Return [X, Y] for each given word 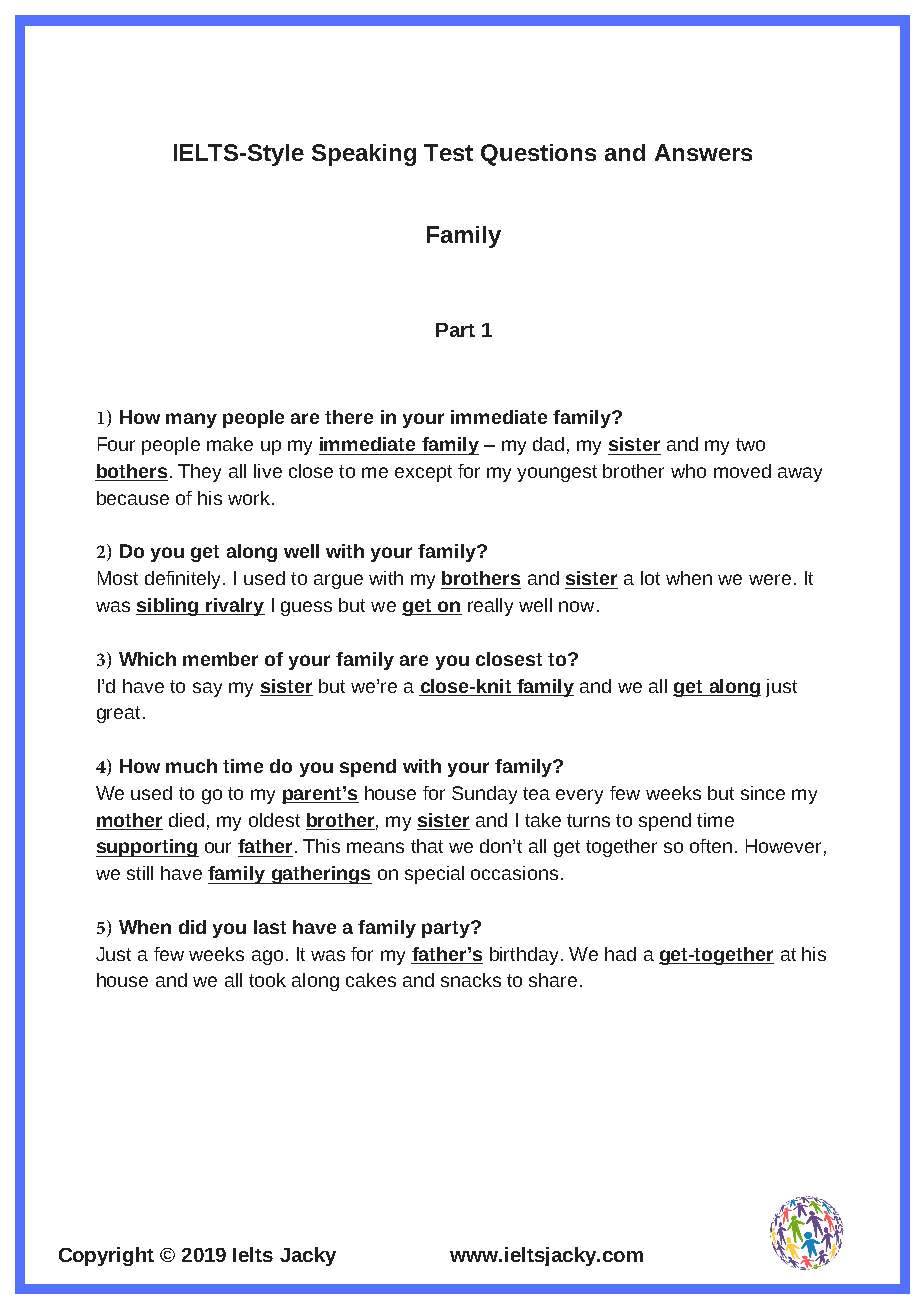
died [186, 820]
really [490, 607]
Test [448, 152]
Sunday [484, 795]
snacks [471, 980]
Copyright [106, 1256]
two [750, 444]
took [267, 980]
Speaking [364, 155]
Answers [703, 152]
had [620, 954]
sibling [168, 607]
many [191, 420]
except [423, 473]
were [770, 579]
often [711, 846]
